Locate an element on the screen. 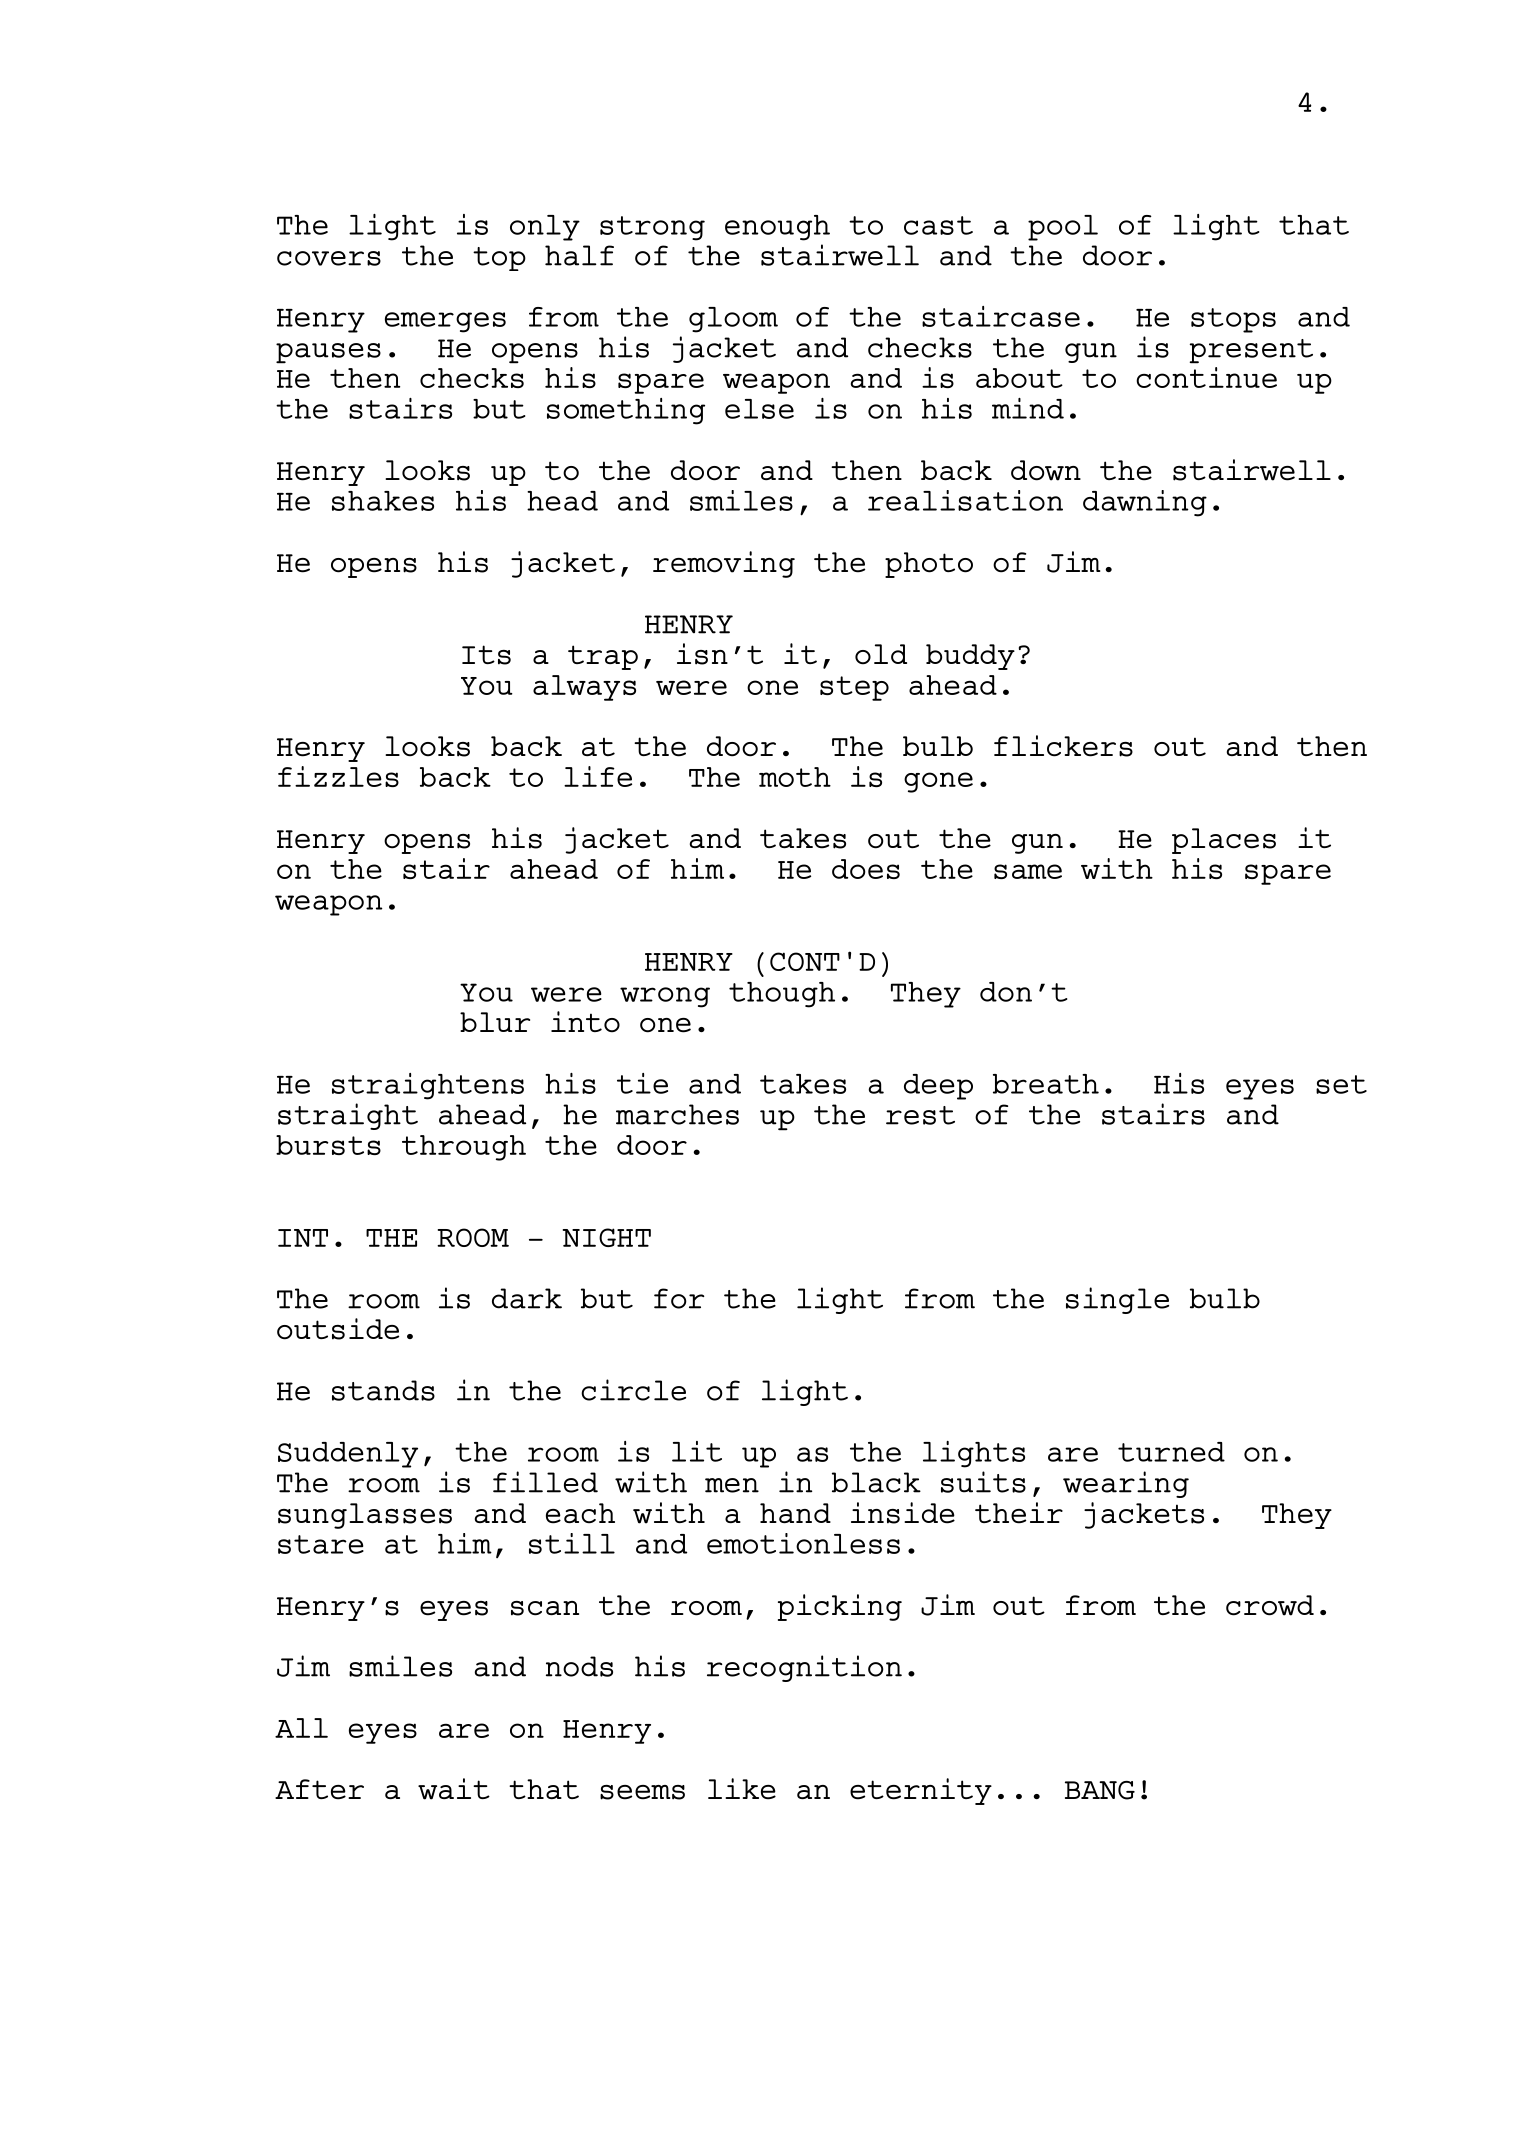 The width and height of the screenshot is (1521, 2150). does is located at coordinates (866, 869).
